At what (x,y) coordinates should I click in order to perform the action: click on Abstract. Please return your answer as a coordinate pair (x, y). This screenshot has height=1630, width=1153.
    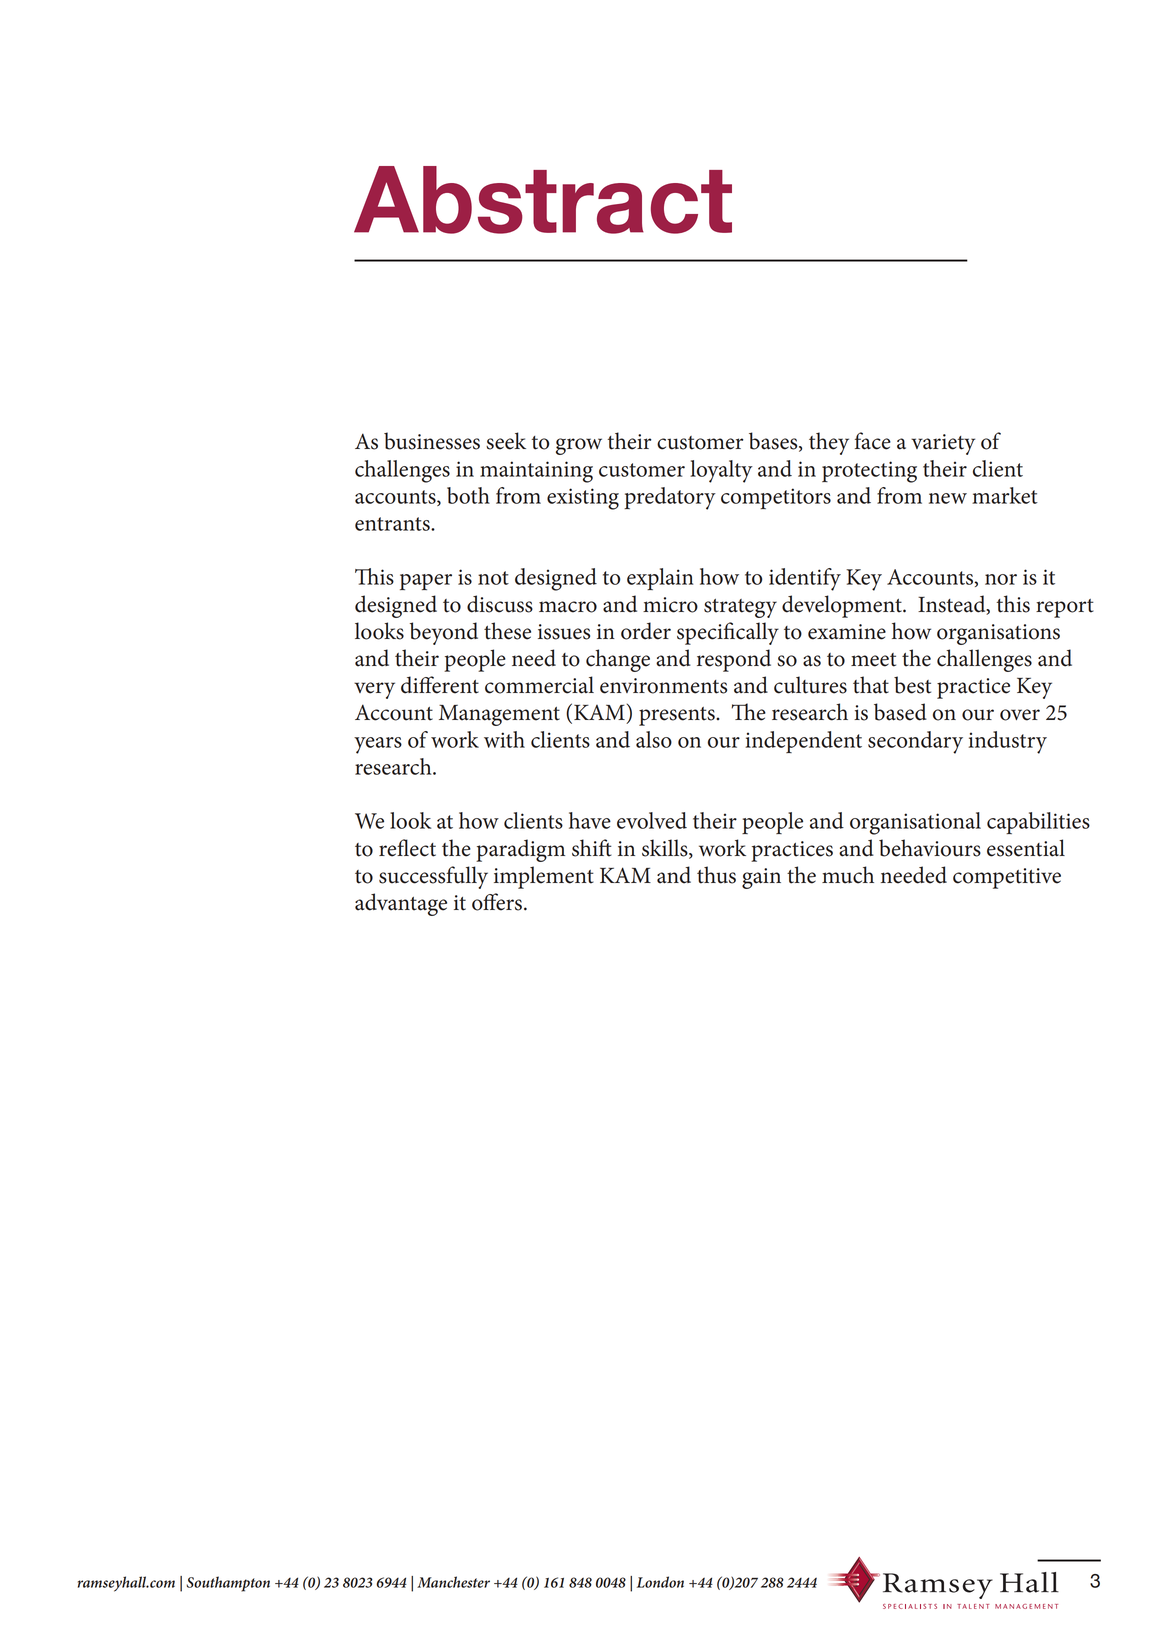
    Looking at the image, I should click on (543, 200).
